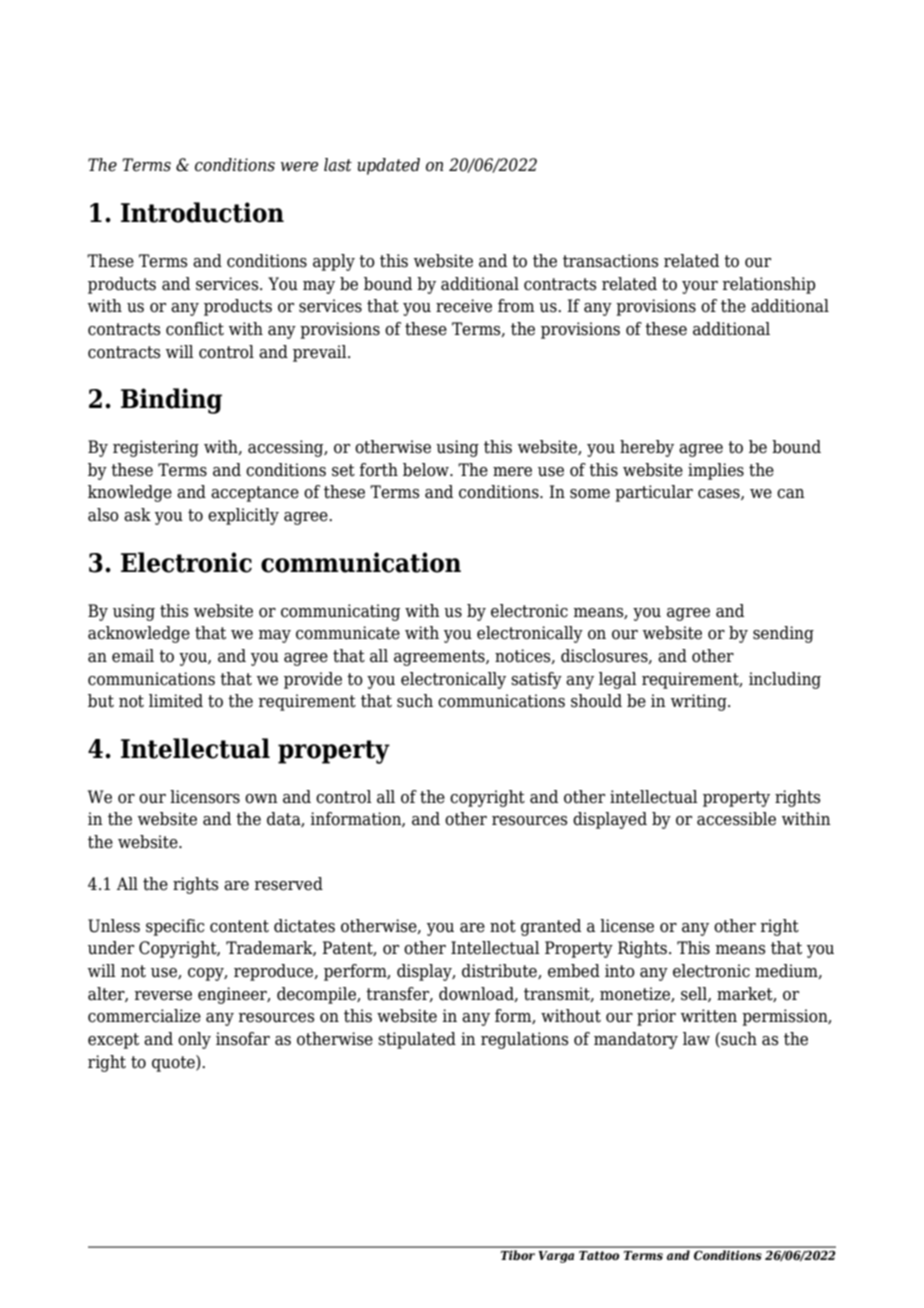 The image size is (924, 1308). I want to click on email, so click(133, 656).
